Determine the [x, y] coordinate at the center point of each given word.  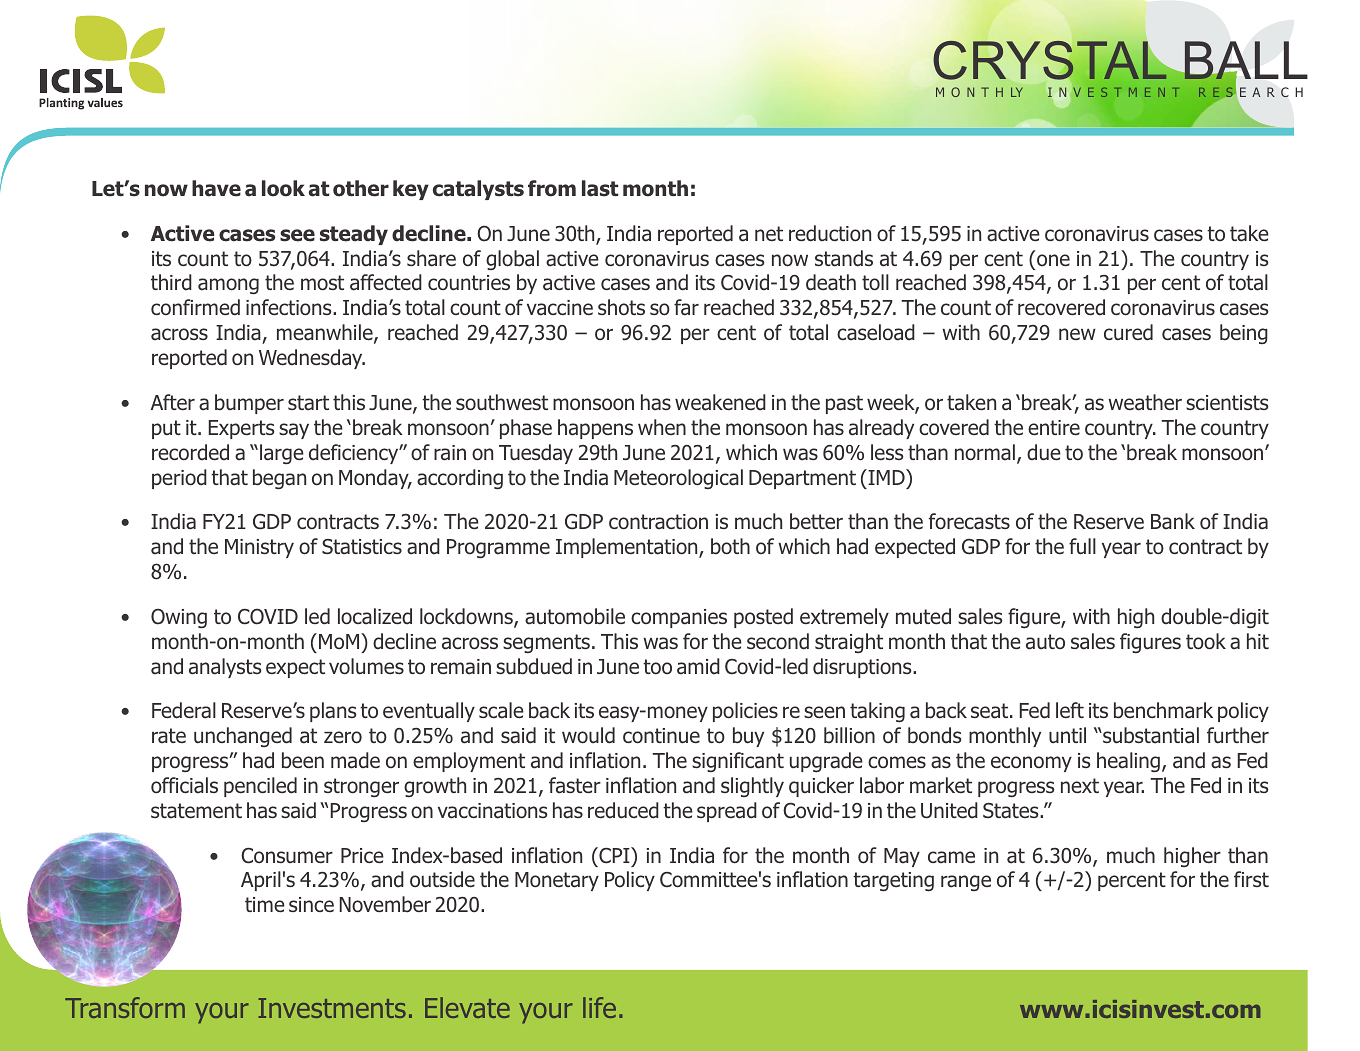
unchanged [243, 737]
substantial [1150, 735]
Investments [332, 1008]
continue [661, 736]
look [283, 188]
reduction [830, 233]
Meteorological [678, 479]
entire [1054, 428]
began [279, 479]
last [600, 188]
